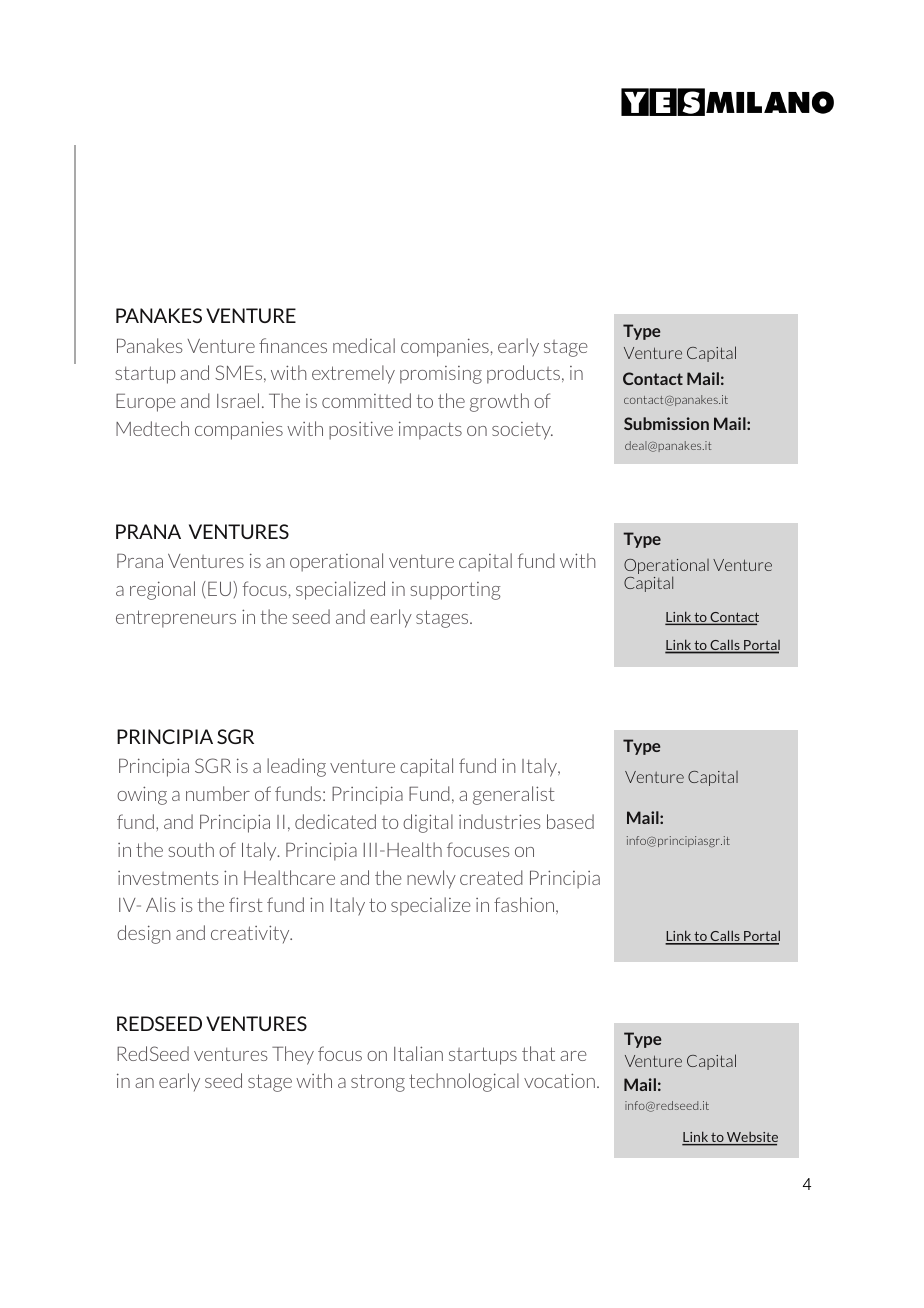  Describe the element at coordinates (570, 821) in the image. I see `based` at that location.
